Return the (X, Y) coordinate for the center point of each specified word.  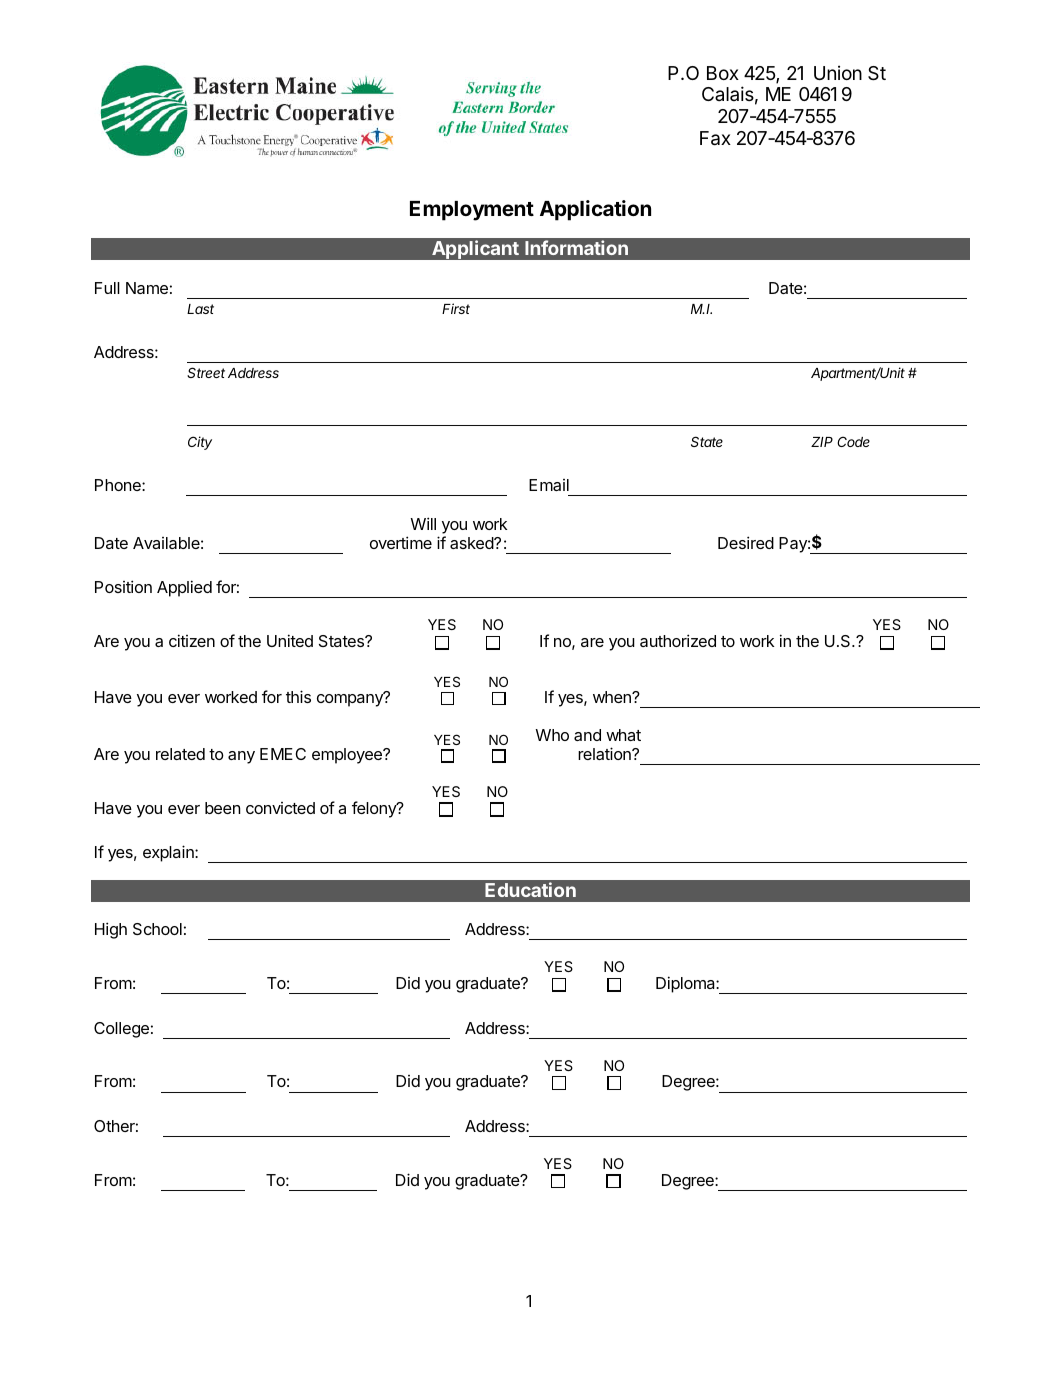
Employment (472, 211)
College (121, 1030)
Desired (746, 542)
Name (147, 288)
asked (472, 543)
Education (530, 889)
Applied (184, 588)
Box (723, 73)
